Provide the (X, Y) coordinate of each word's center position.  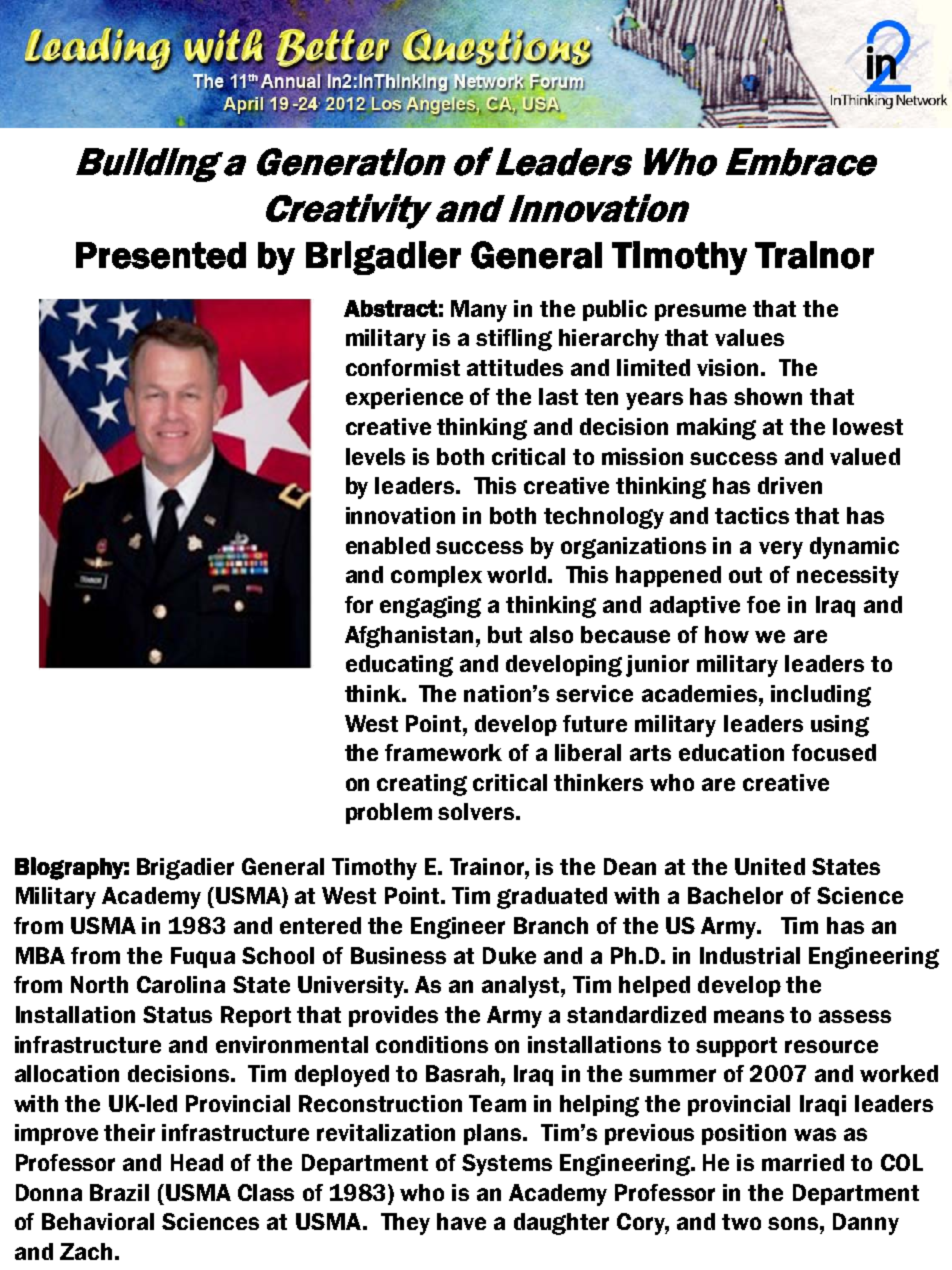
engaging (430, 607)
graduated (552, 898)
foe (763, 604)
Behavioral (98, 1221)
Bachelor (735, 895)
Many (479, 311)
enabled (388, 545)
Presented (161, 255)
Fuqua (203, 957)
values (749, 337)
